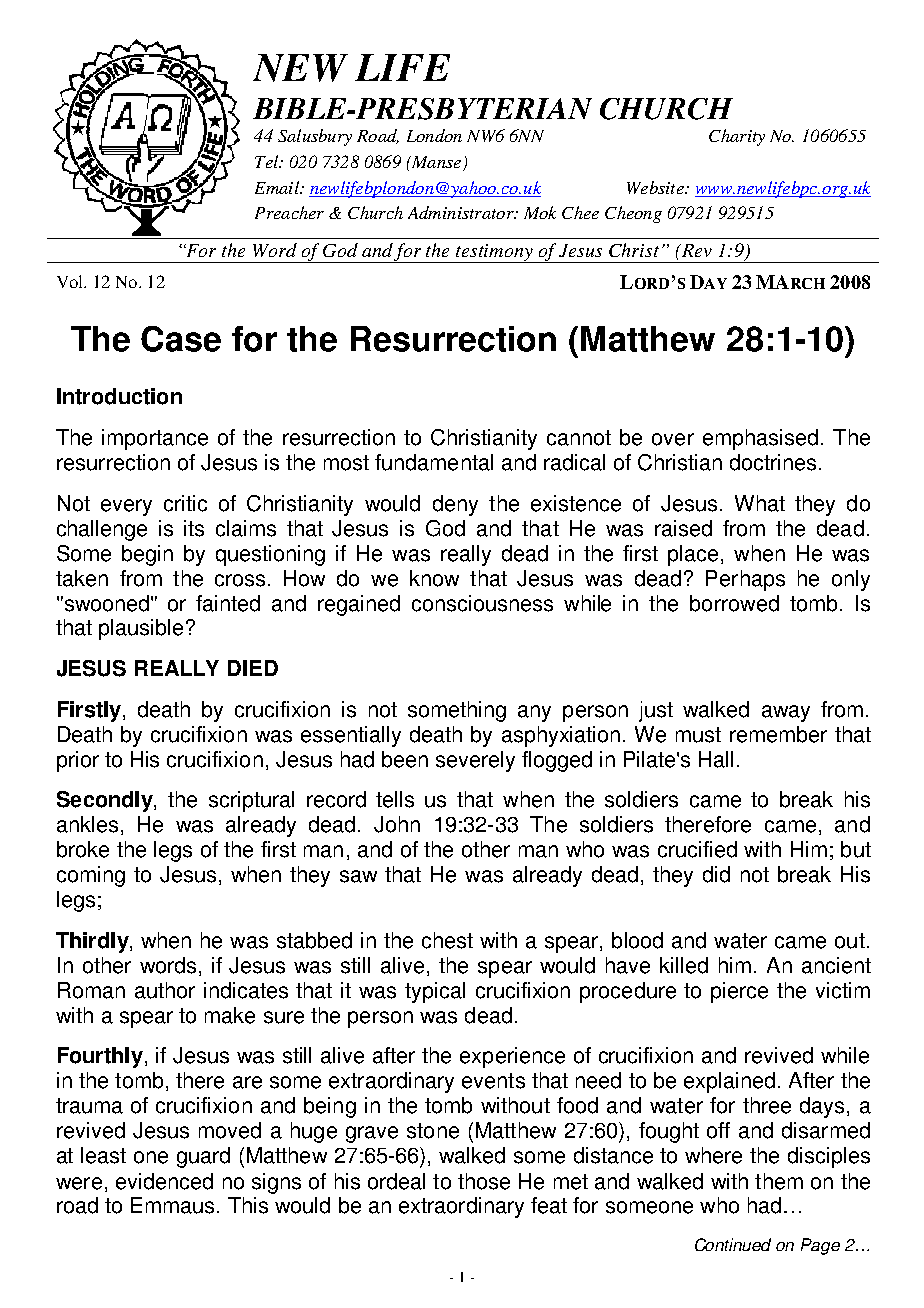  I want to click on Charity, so click(737, 137).
